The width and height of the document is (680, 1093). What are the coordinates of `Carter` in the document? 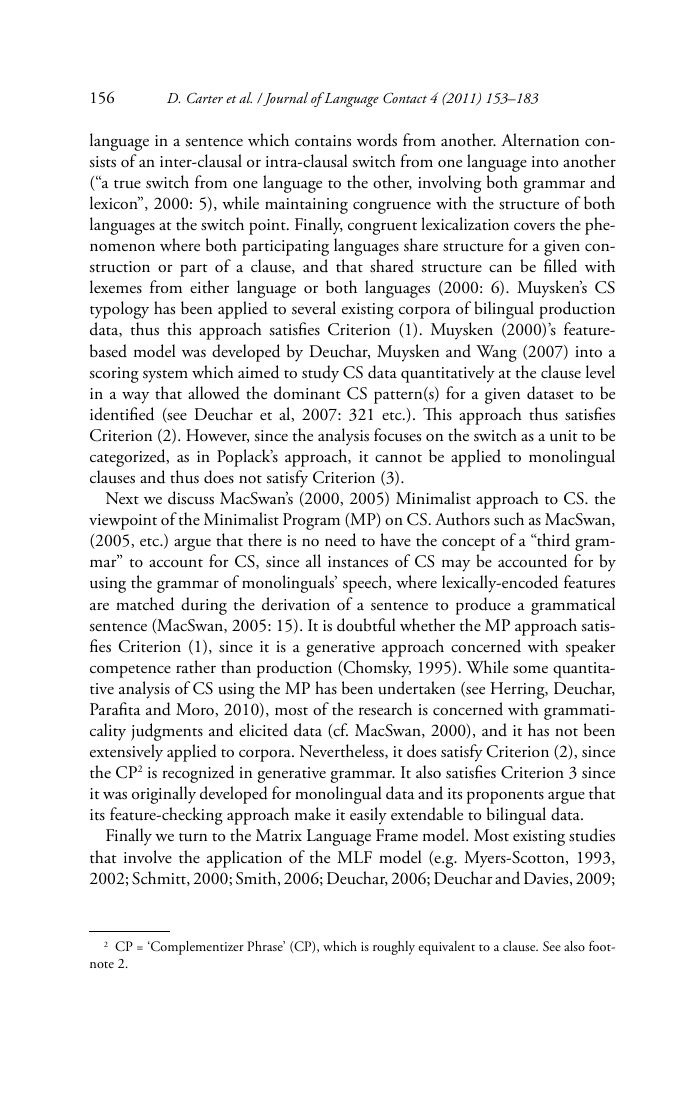 It's located at (205, 98).
